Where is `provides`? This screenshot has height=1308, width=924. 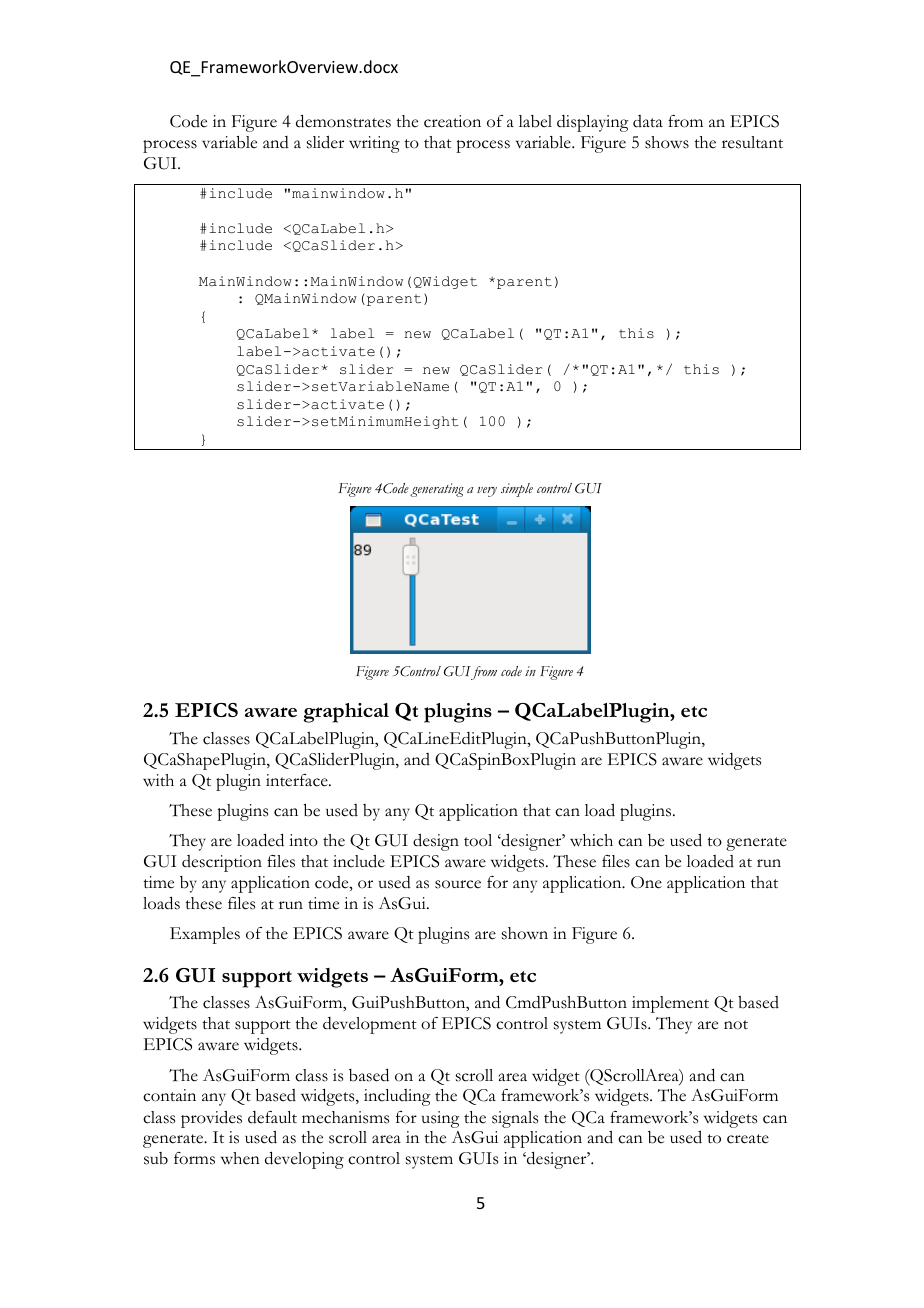
provides is located at coordinates (211, 1119).
